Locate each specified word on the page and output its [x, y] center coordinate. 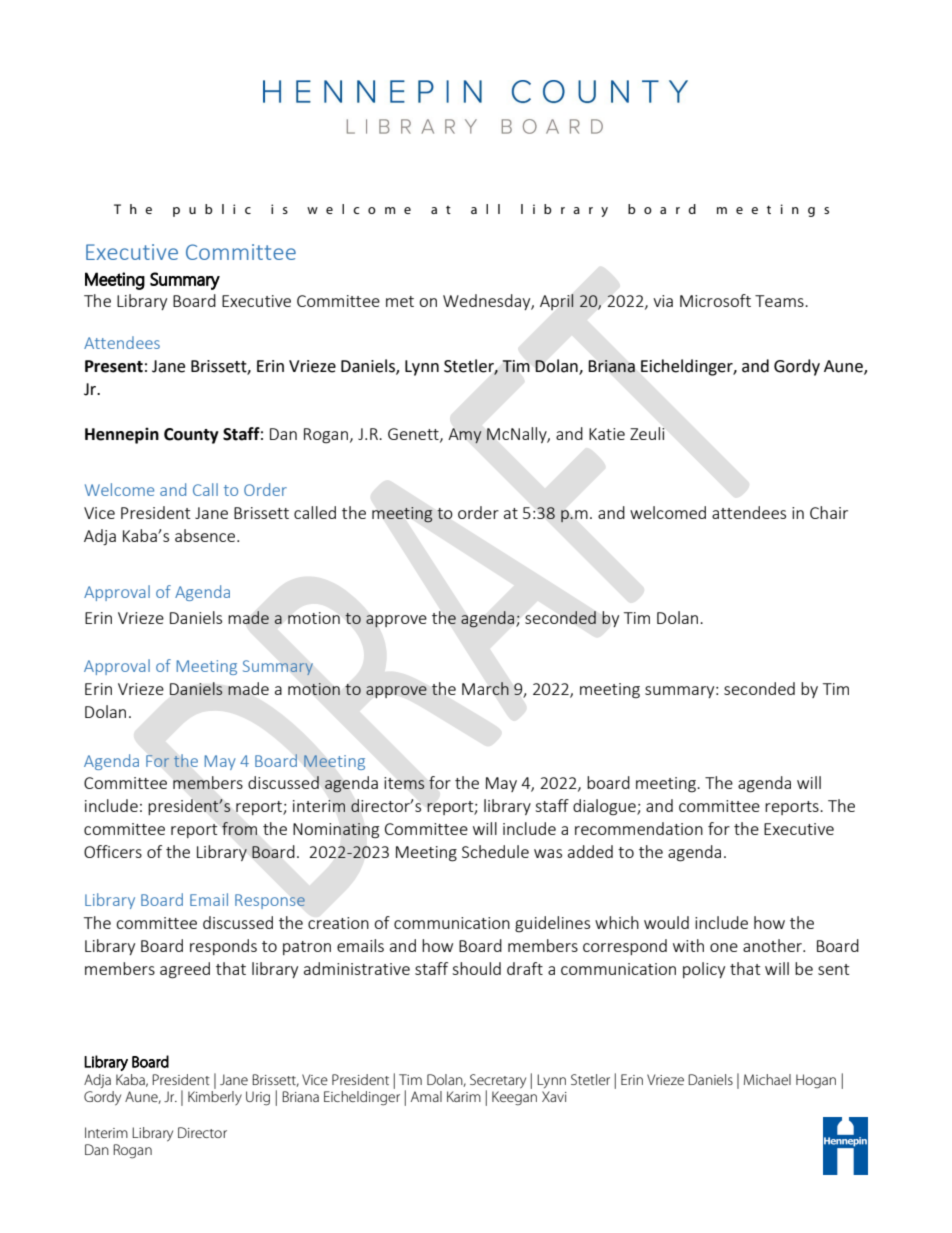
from [239, 828]
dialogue [605, 807]
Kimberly [215, 1098]
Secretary [498, 1082]
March [485, 688]
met [400, 301]
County [191, 436]
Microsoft [715, 300]
